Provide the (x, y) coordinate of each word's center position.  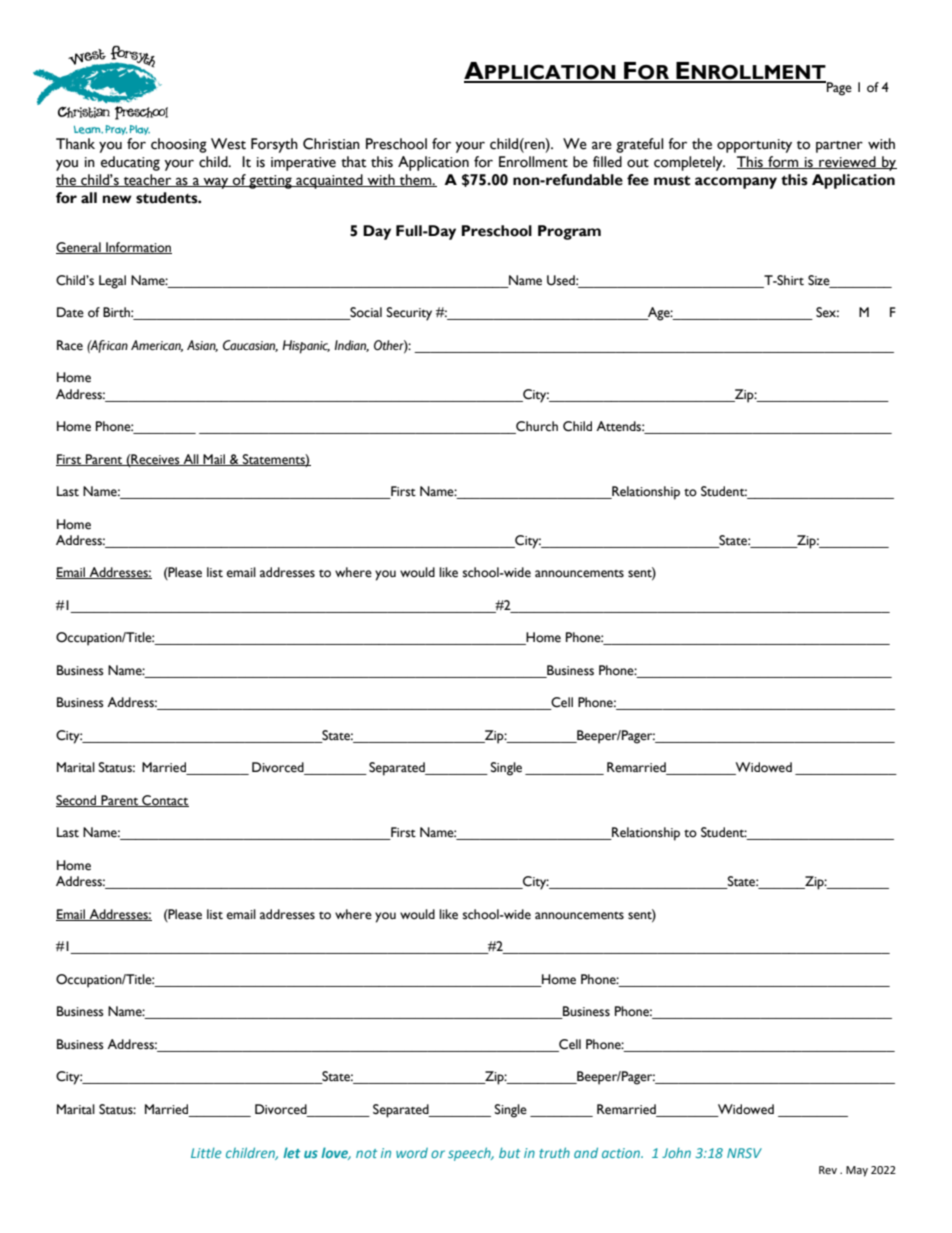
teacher (147, 180)
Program (569, 232)
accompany (736, 183)
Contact (164, 801)
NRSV (744, 1153)
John (676, 1152)
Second (77, 801)
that (354, 162)
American (157, 346)
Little (206, 1152)
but (509, 1152)
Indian (352, 346)
